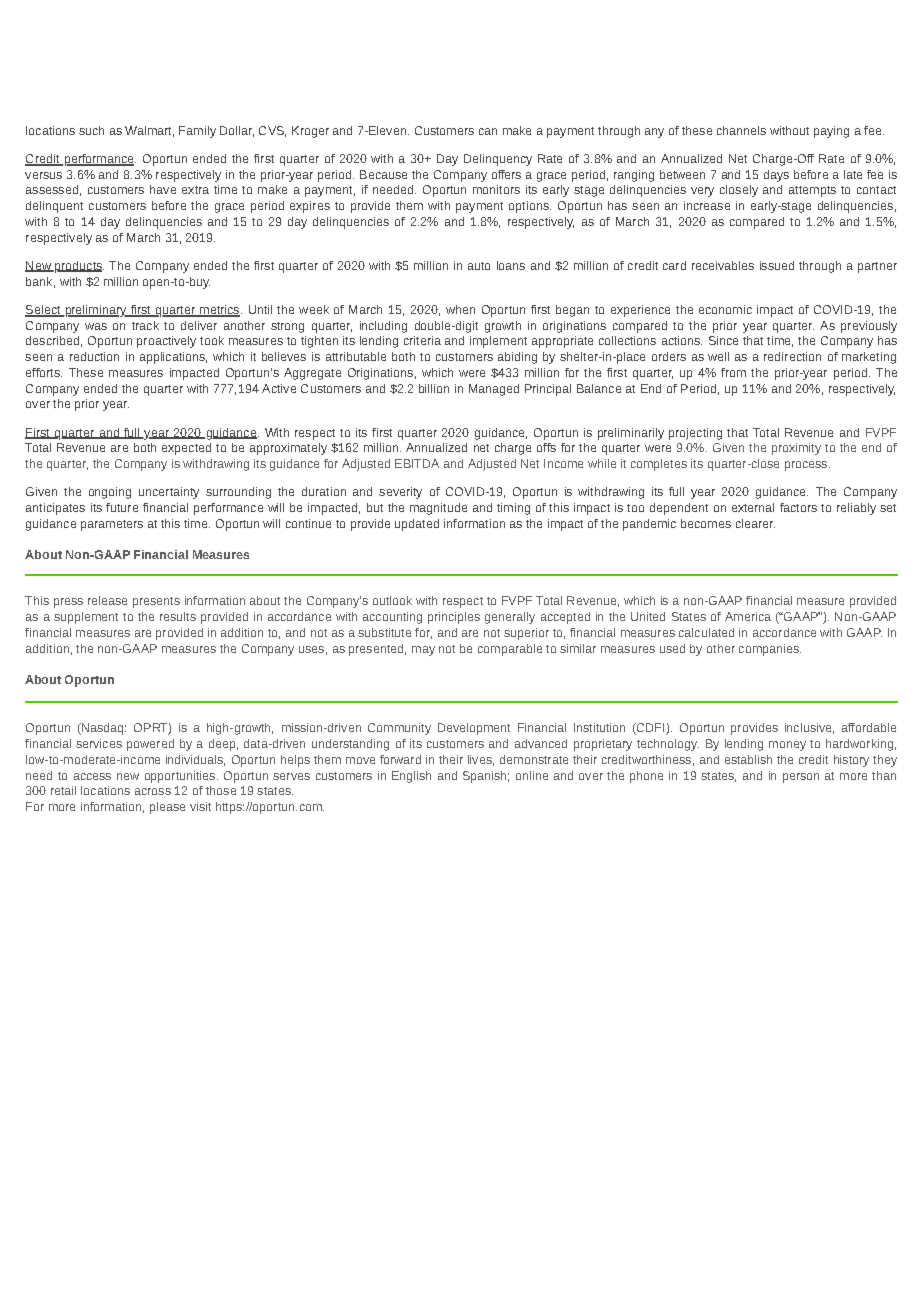 This page has width=924, height=1308. What do you see at coordinates (517, 358) in the page?
I see `abiding` at bounding box center [517, 358].
